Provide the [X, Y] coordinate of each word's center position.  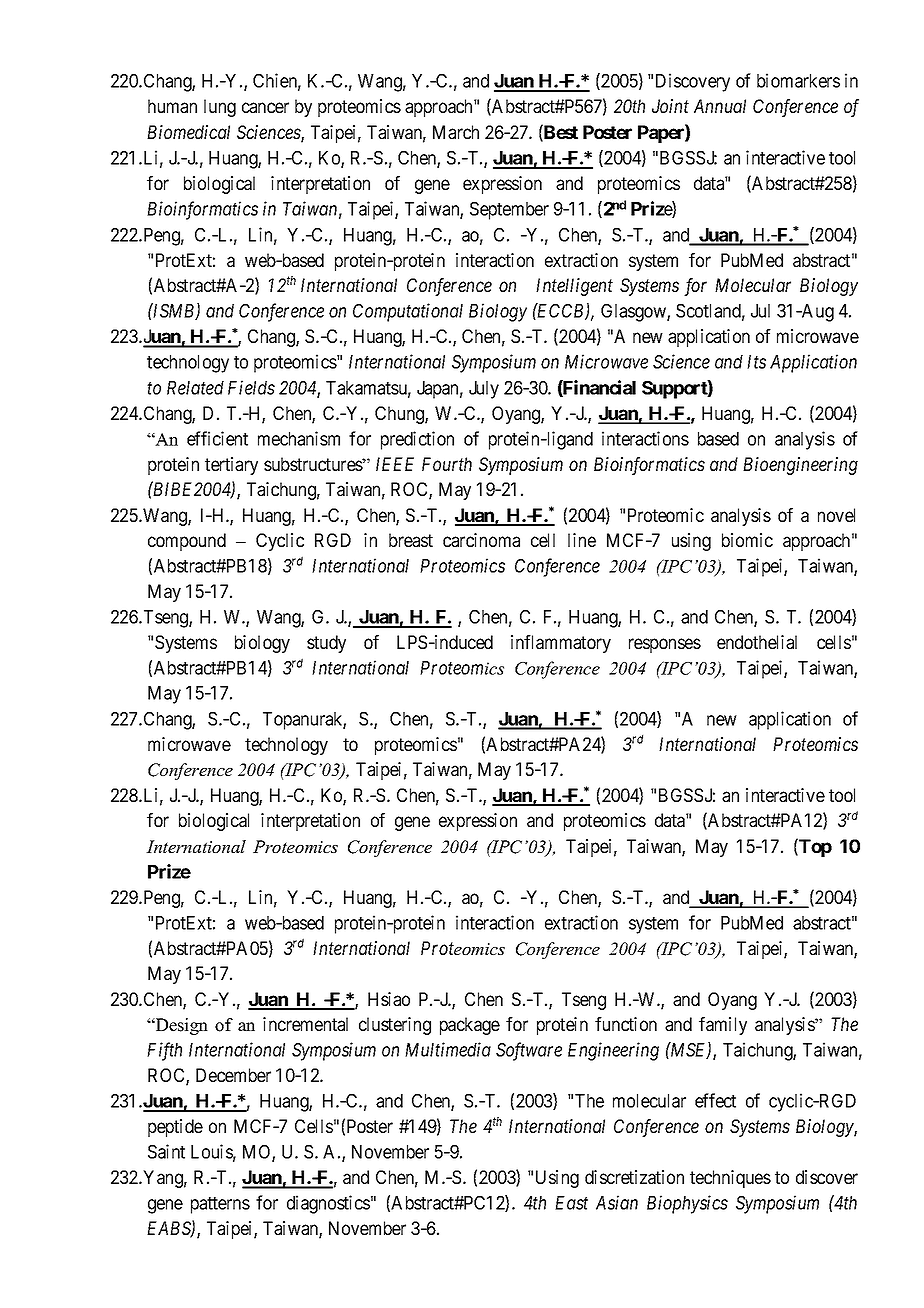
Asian [617, 1202]
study [326, 644]
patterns [220, 1205]
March [456, 132]
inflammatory [561, 644]
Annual [720, 106]
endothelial [757, 642]
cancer [265, 107]
